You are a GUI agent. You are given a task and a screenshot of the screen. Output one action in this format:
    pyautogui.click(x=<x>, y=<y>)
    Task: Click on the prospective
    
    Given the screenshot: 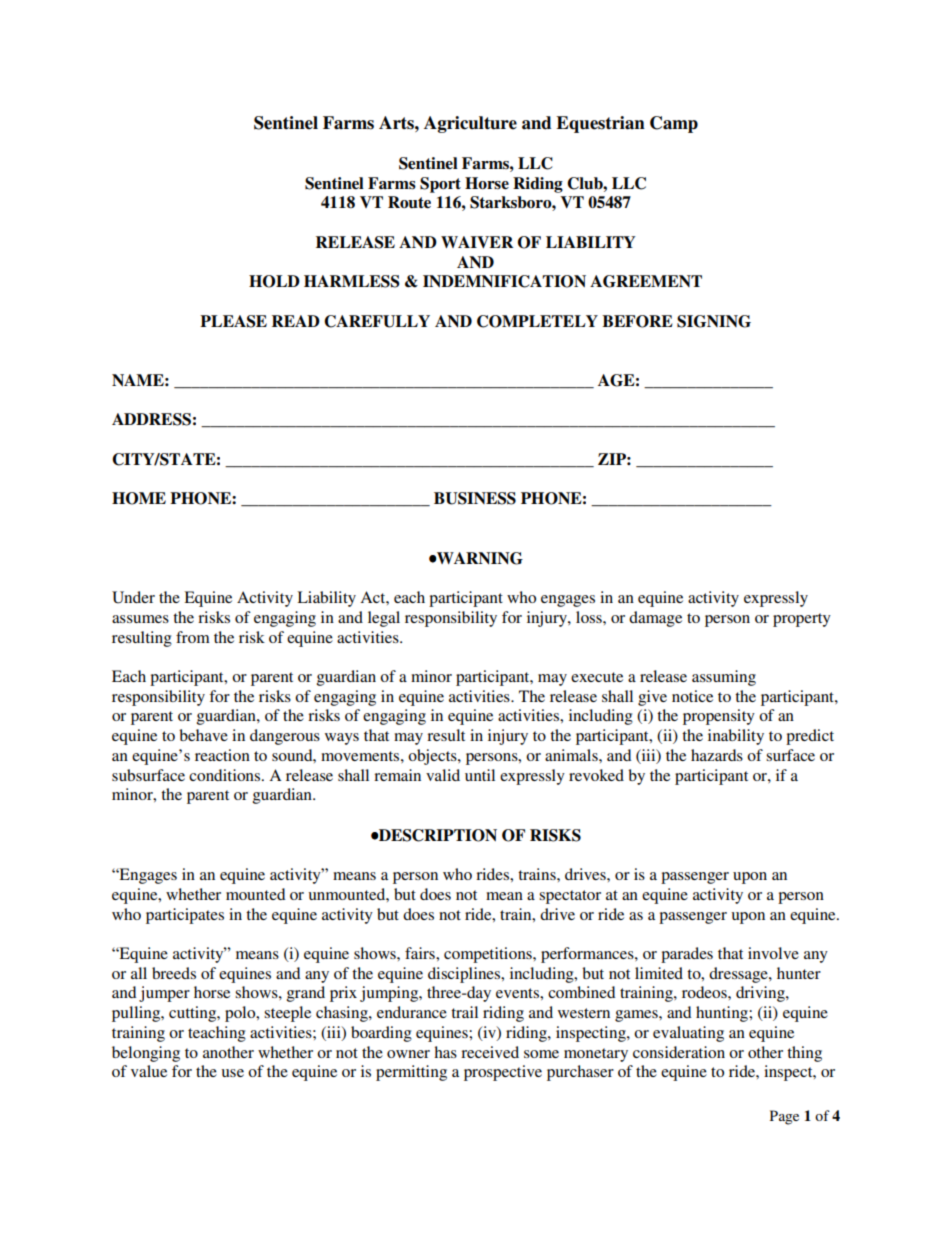 What is the action you would take?
    pyautogui.click(x=503, y=1073)
